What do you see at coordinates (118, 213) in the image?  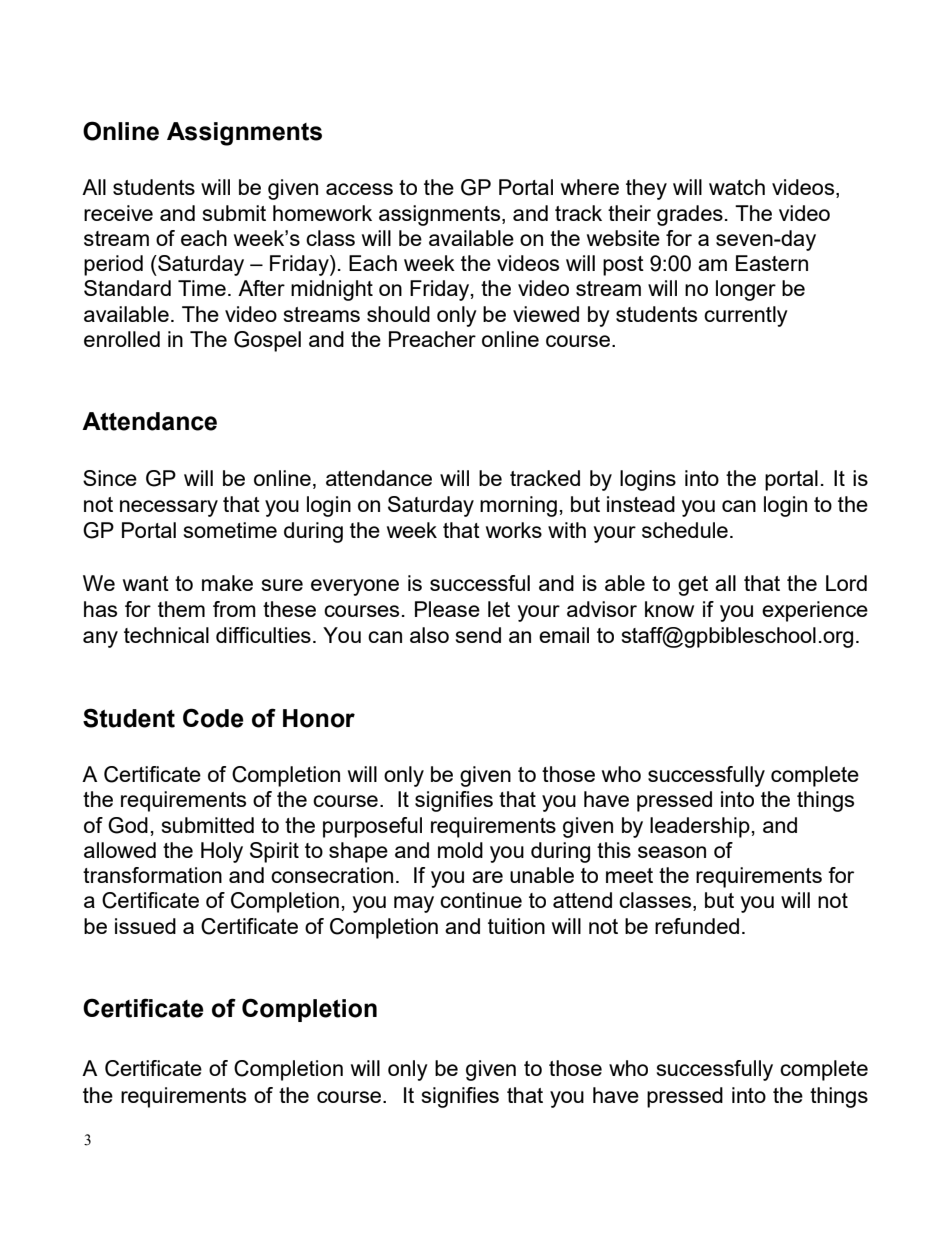 I see `receive` at bounding box center [118, 213].
